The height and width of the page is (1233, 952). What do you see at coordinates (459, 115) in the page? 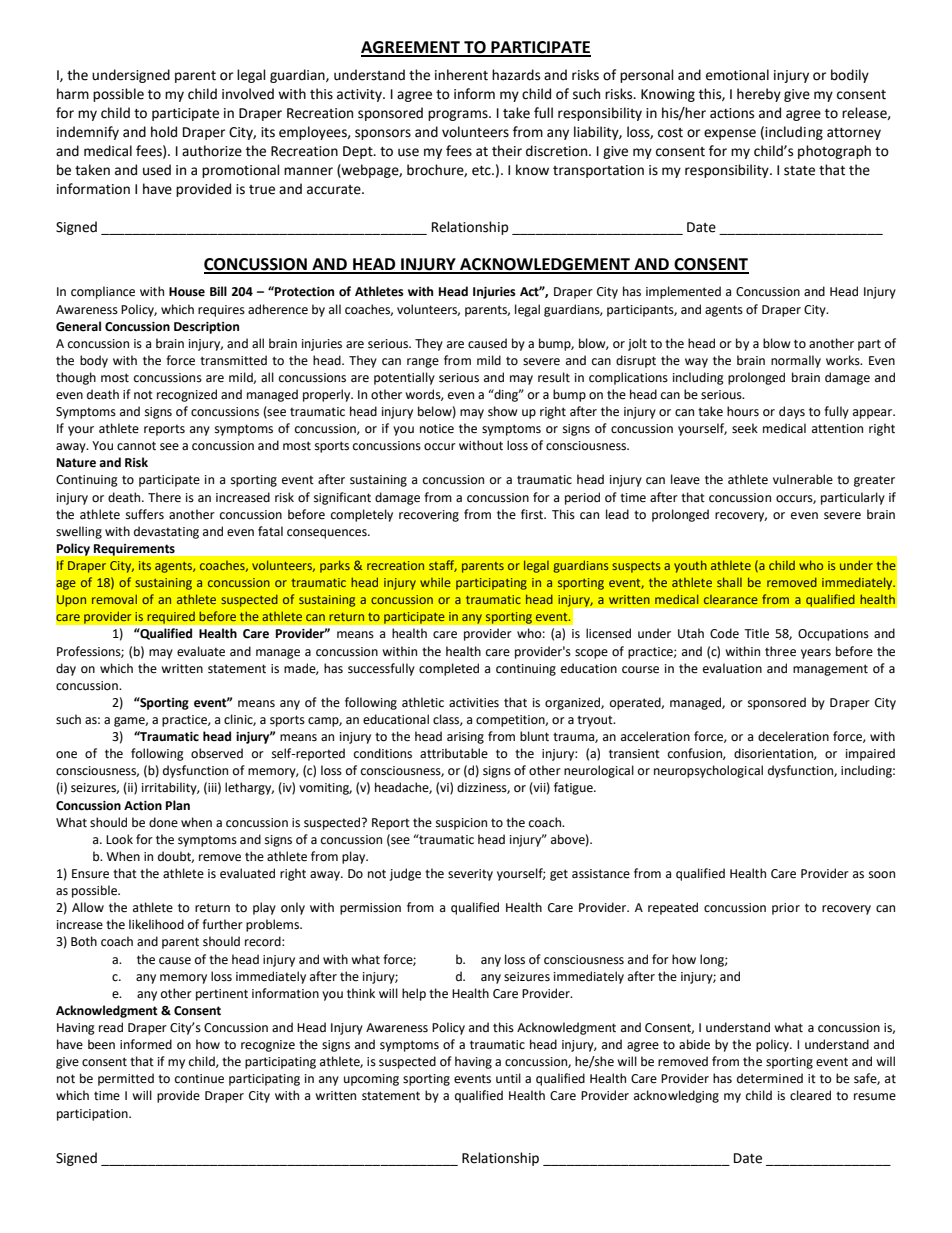
I see `programs` at bounding box center [459, 115].
